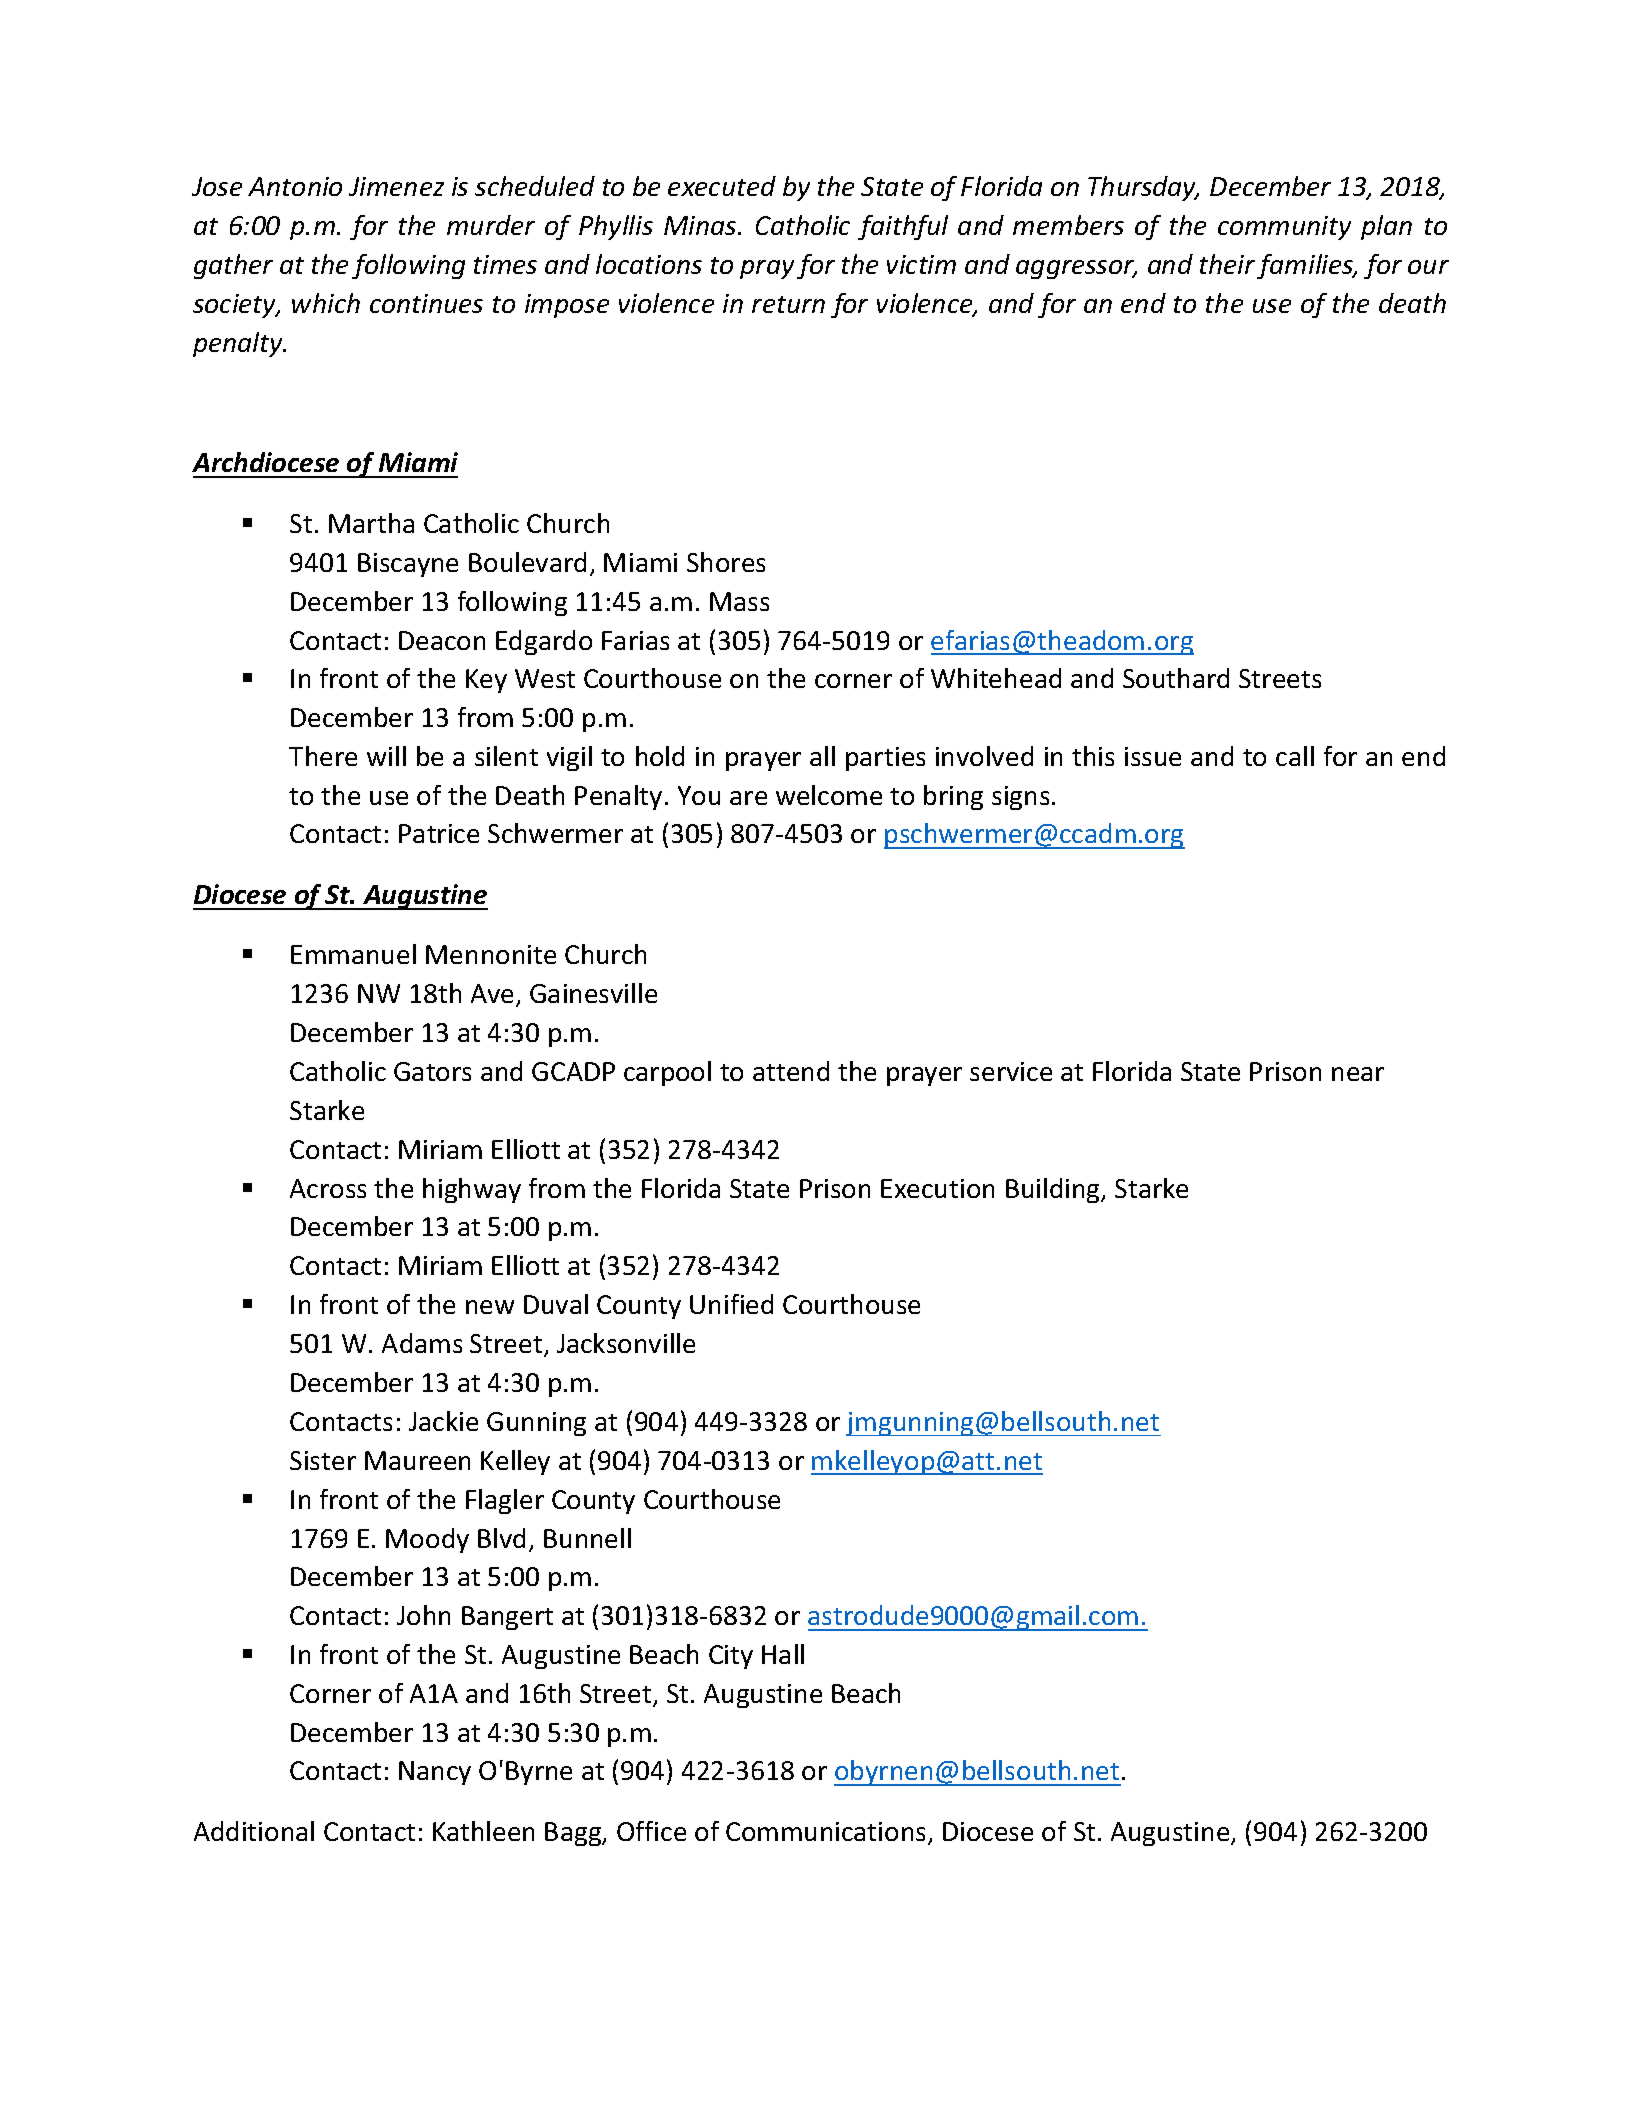  Describe the element at coordinates (1054, 1190) in the image. I see `Building` at that location.
